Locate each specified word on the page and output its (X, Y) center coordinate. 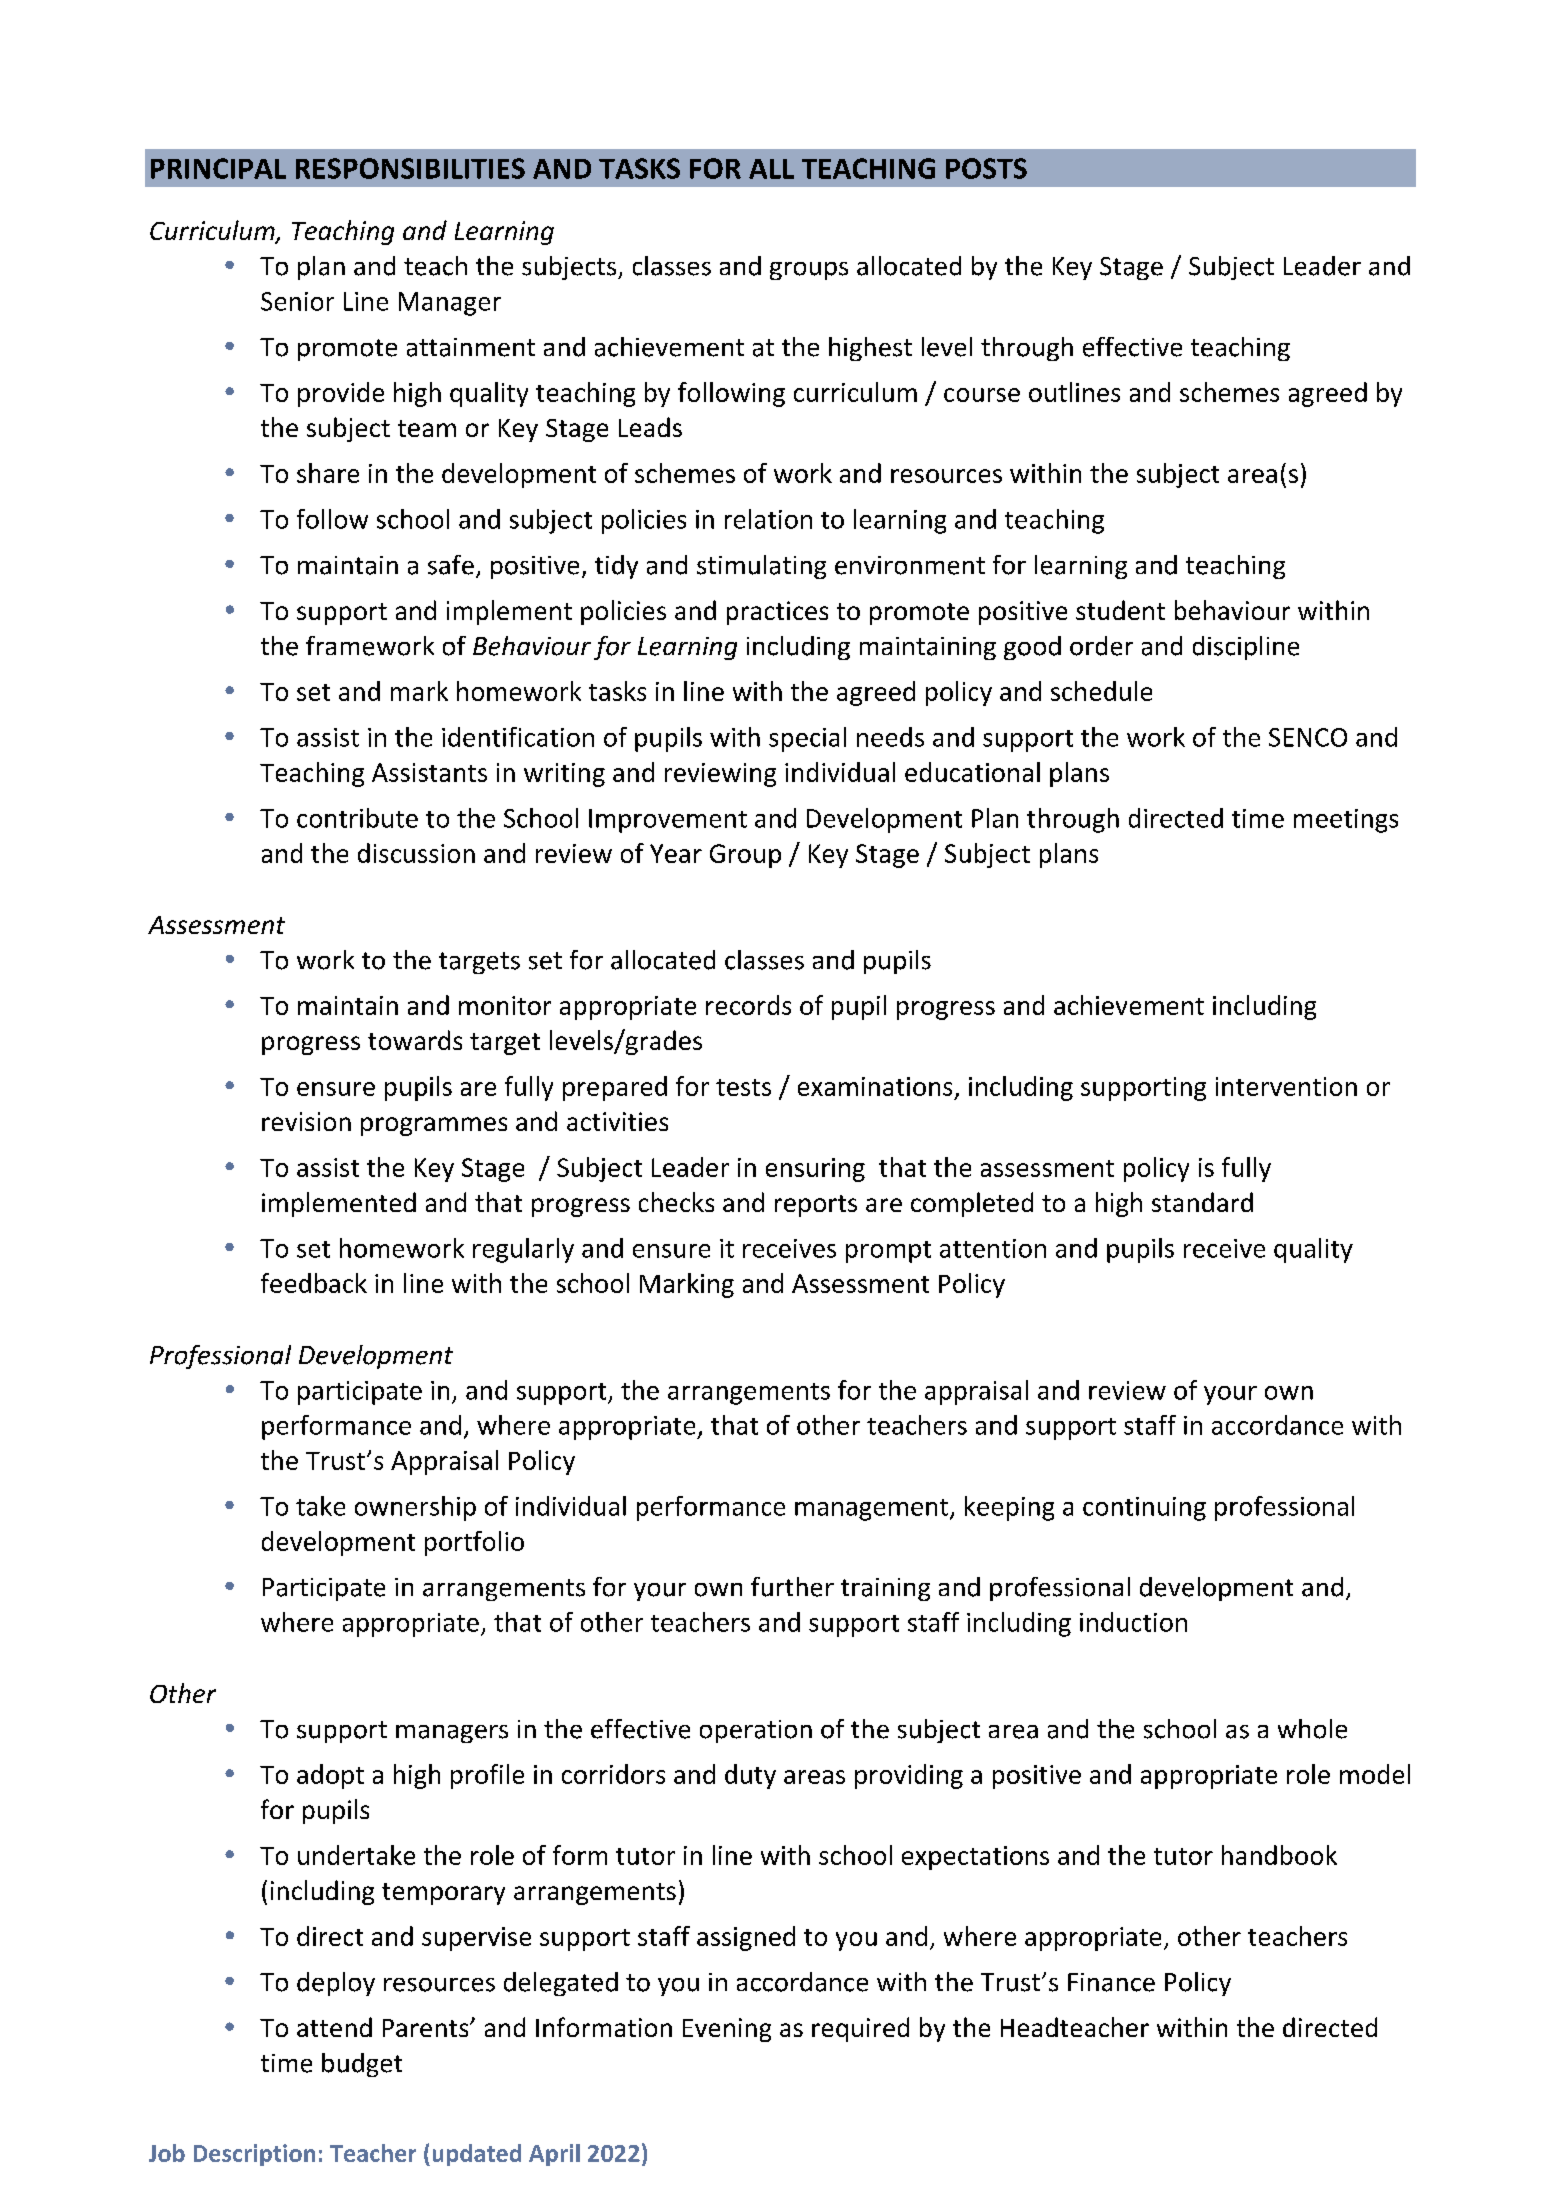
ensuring (815, 1170)
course (982, 395)
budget (362, 2065)
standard (1202, 1202)
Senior (297, 301)
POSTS (986, 168)
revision (306, 1121)
